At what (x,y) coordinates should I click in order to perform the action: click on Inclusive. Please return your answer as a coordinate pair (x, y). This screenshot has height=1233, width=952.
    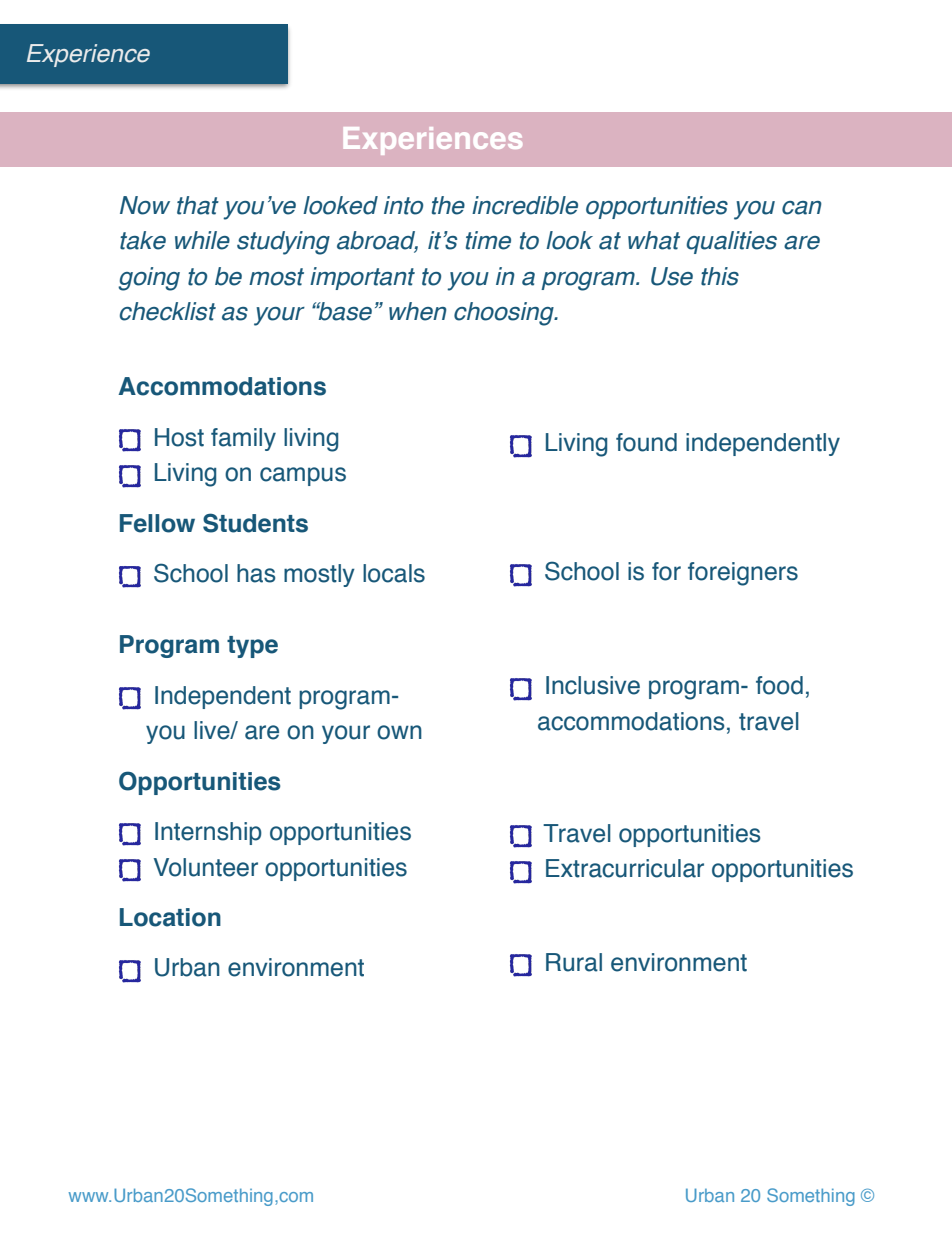
    Looking at the image, I should click on (593, 685).
